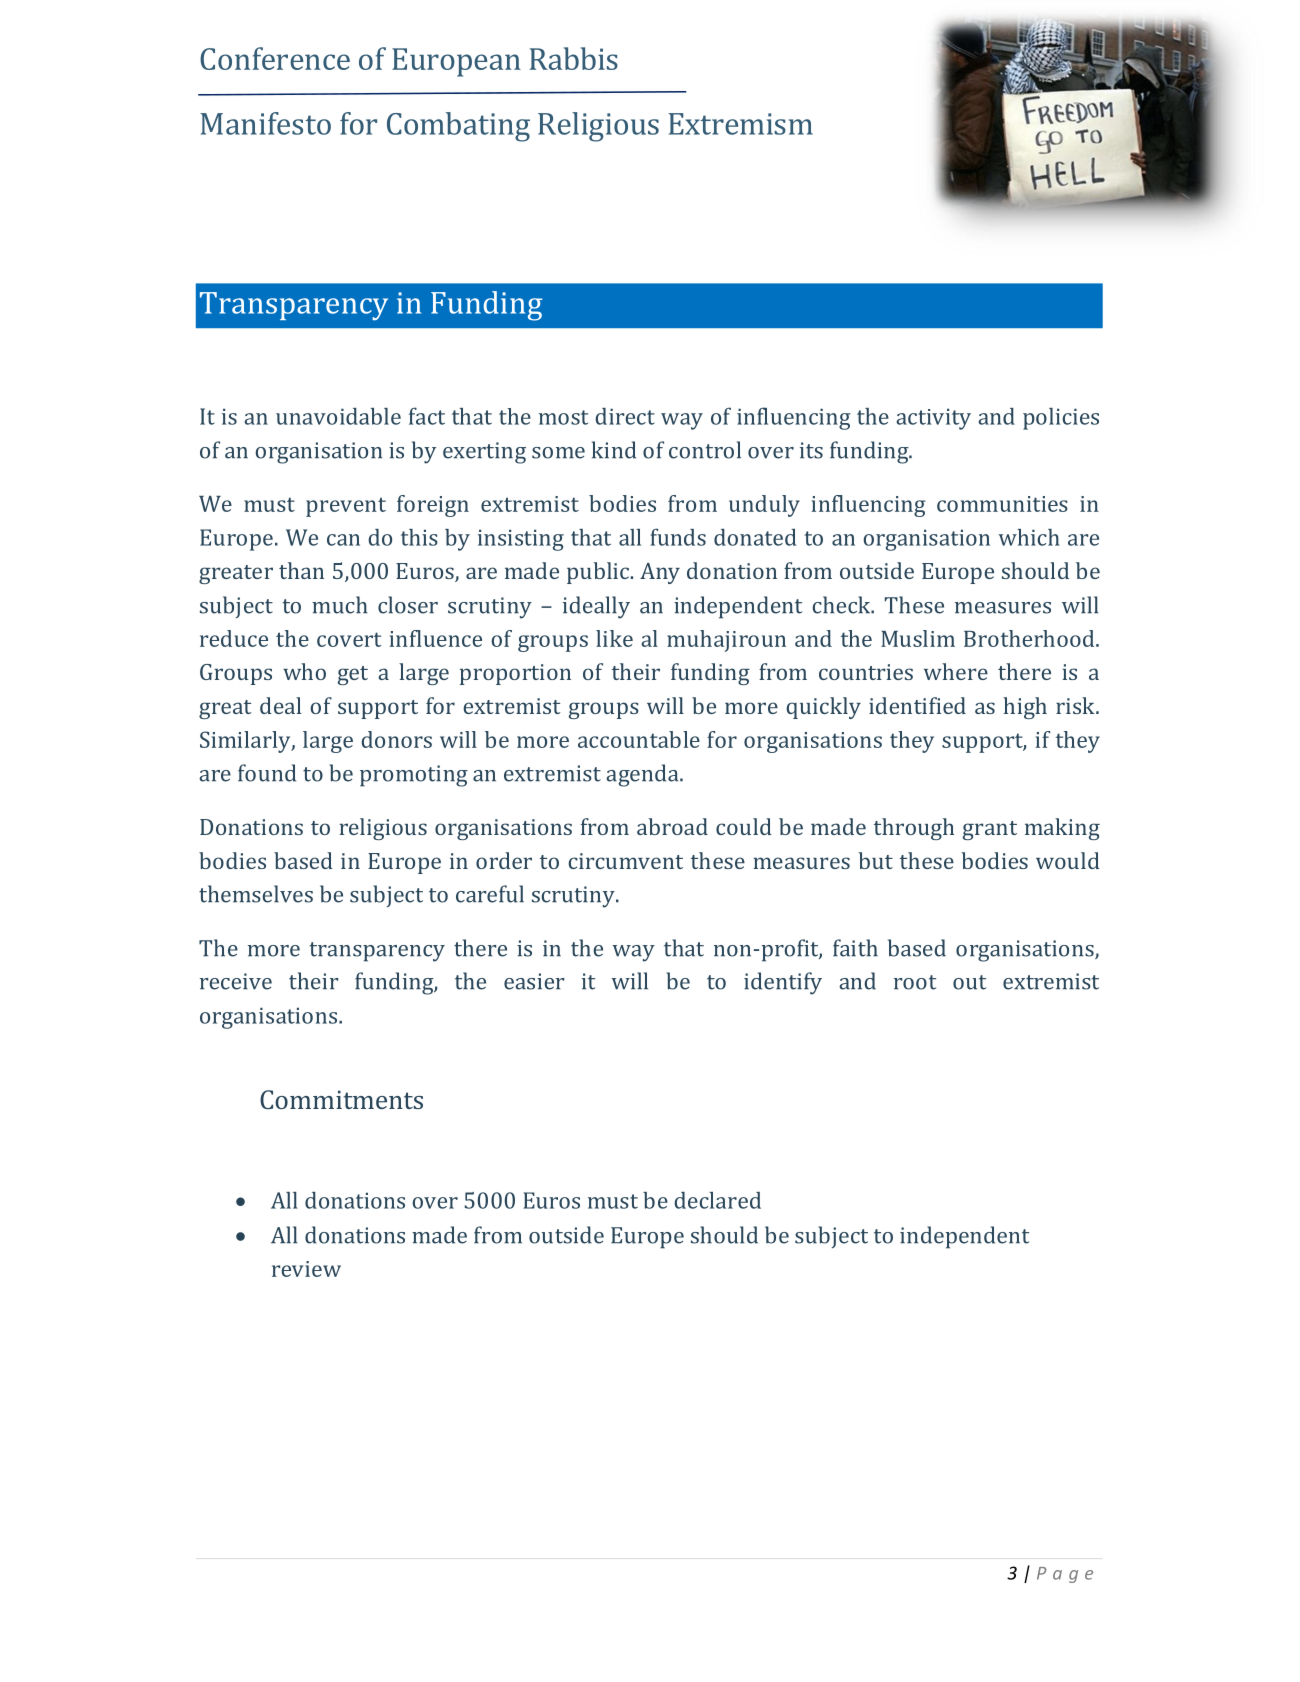 The height and width of the page is (1682, 1300). I want to click on Rabbis, so click(574, 58).
